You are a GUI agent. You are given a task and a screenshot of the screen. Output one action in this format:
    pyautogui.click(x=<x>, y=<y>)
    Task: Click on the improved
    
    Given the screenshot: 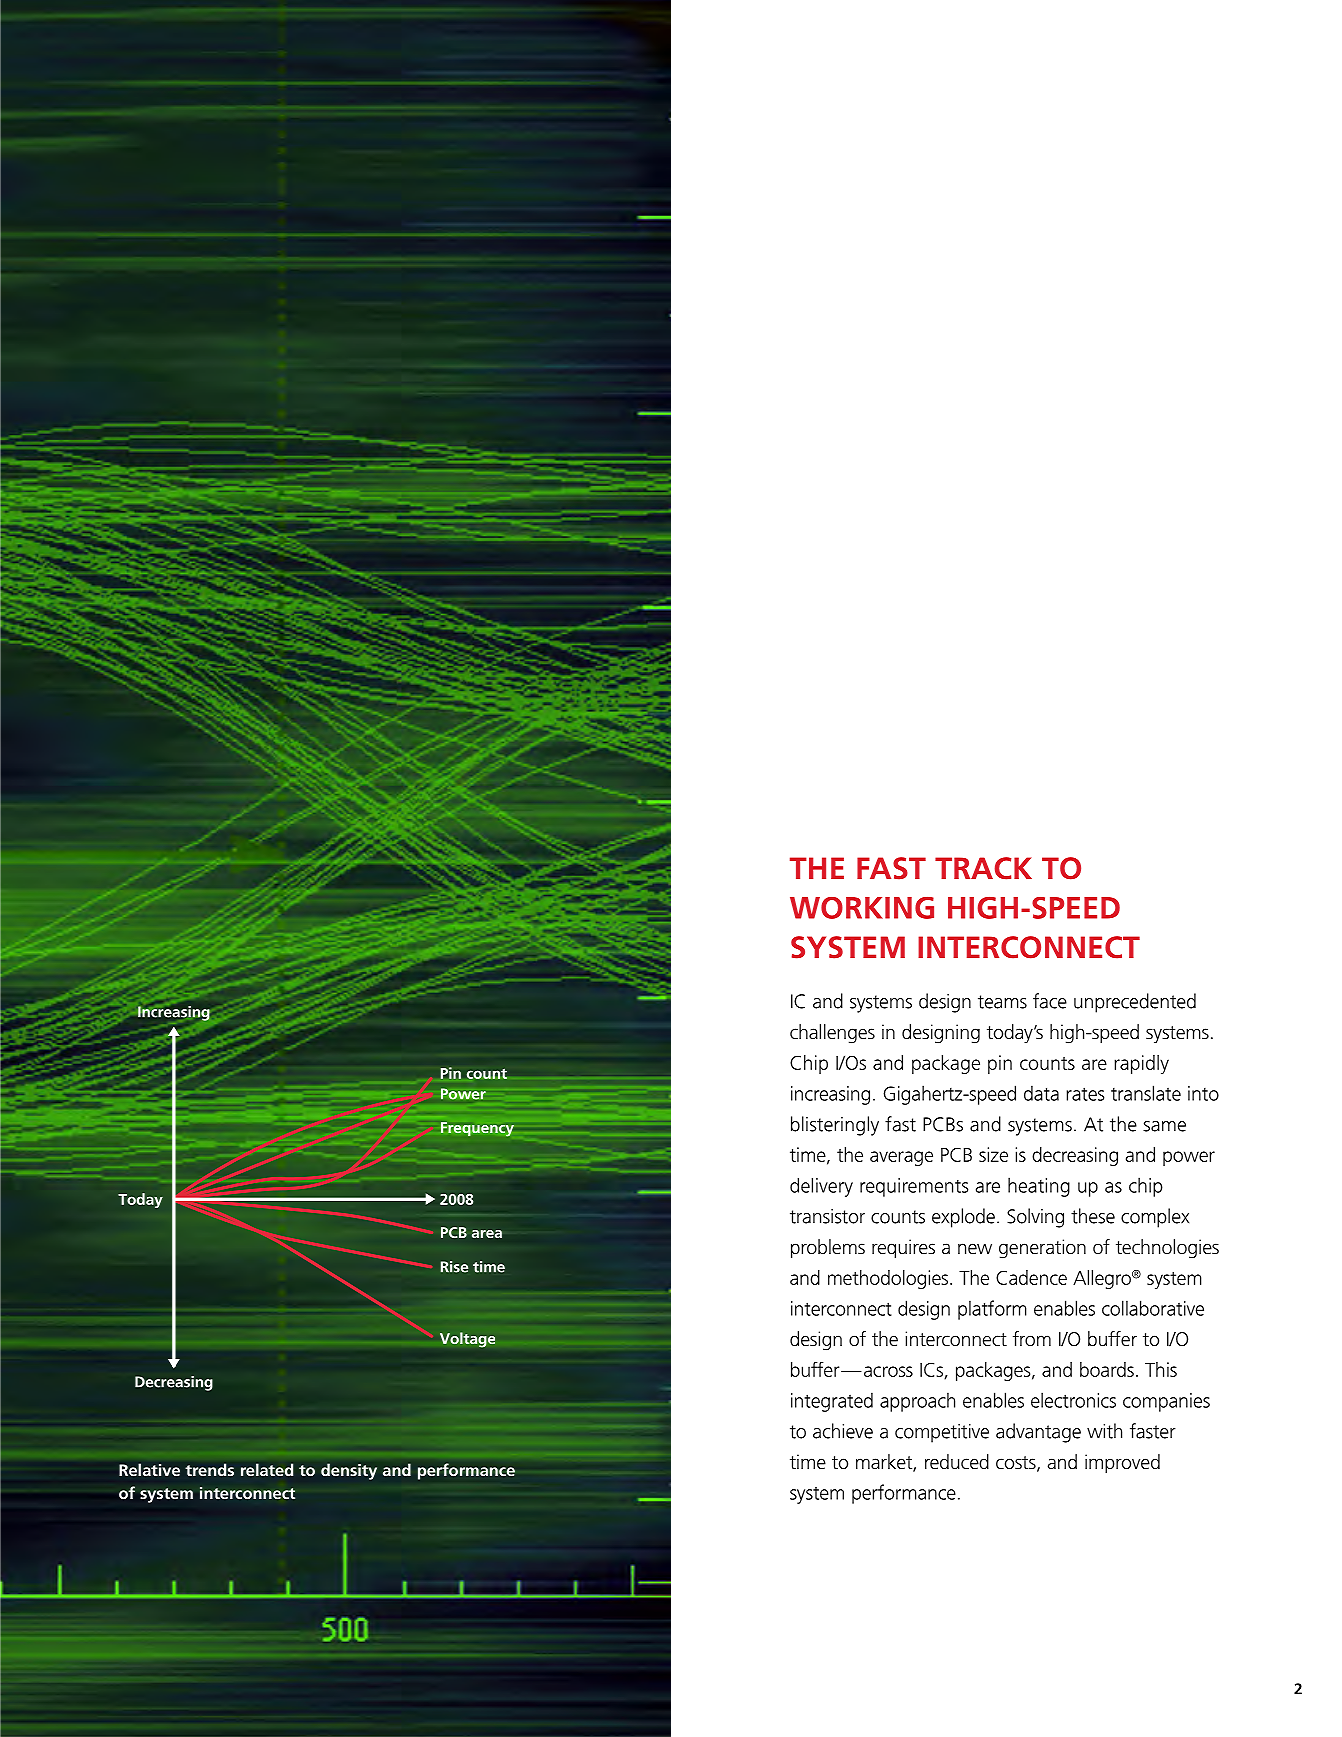 What is the action you would take?
    pyautogui.click(x=1122, y=1463)
